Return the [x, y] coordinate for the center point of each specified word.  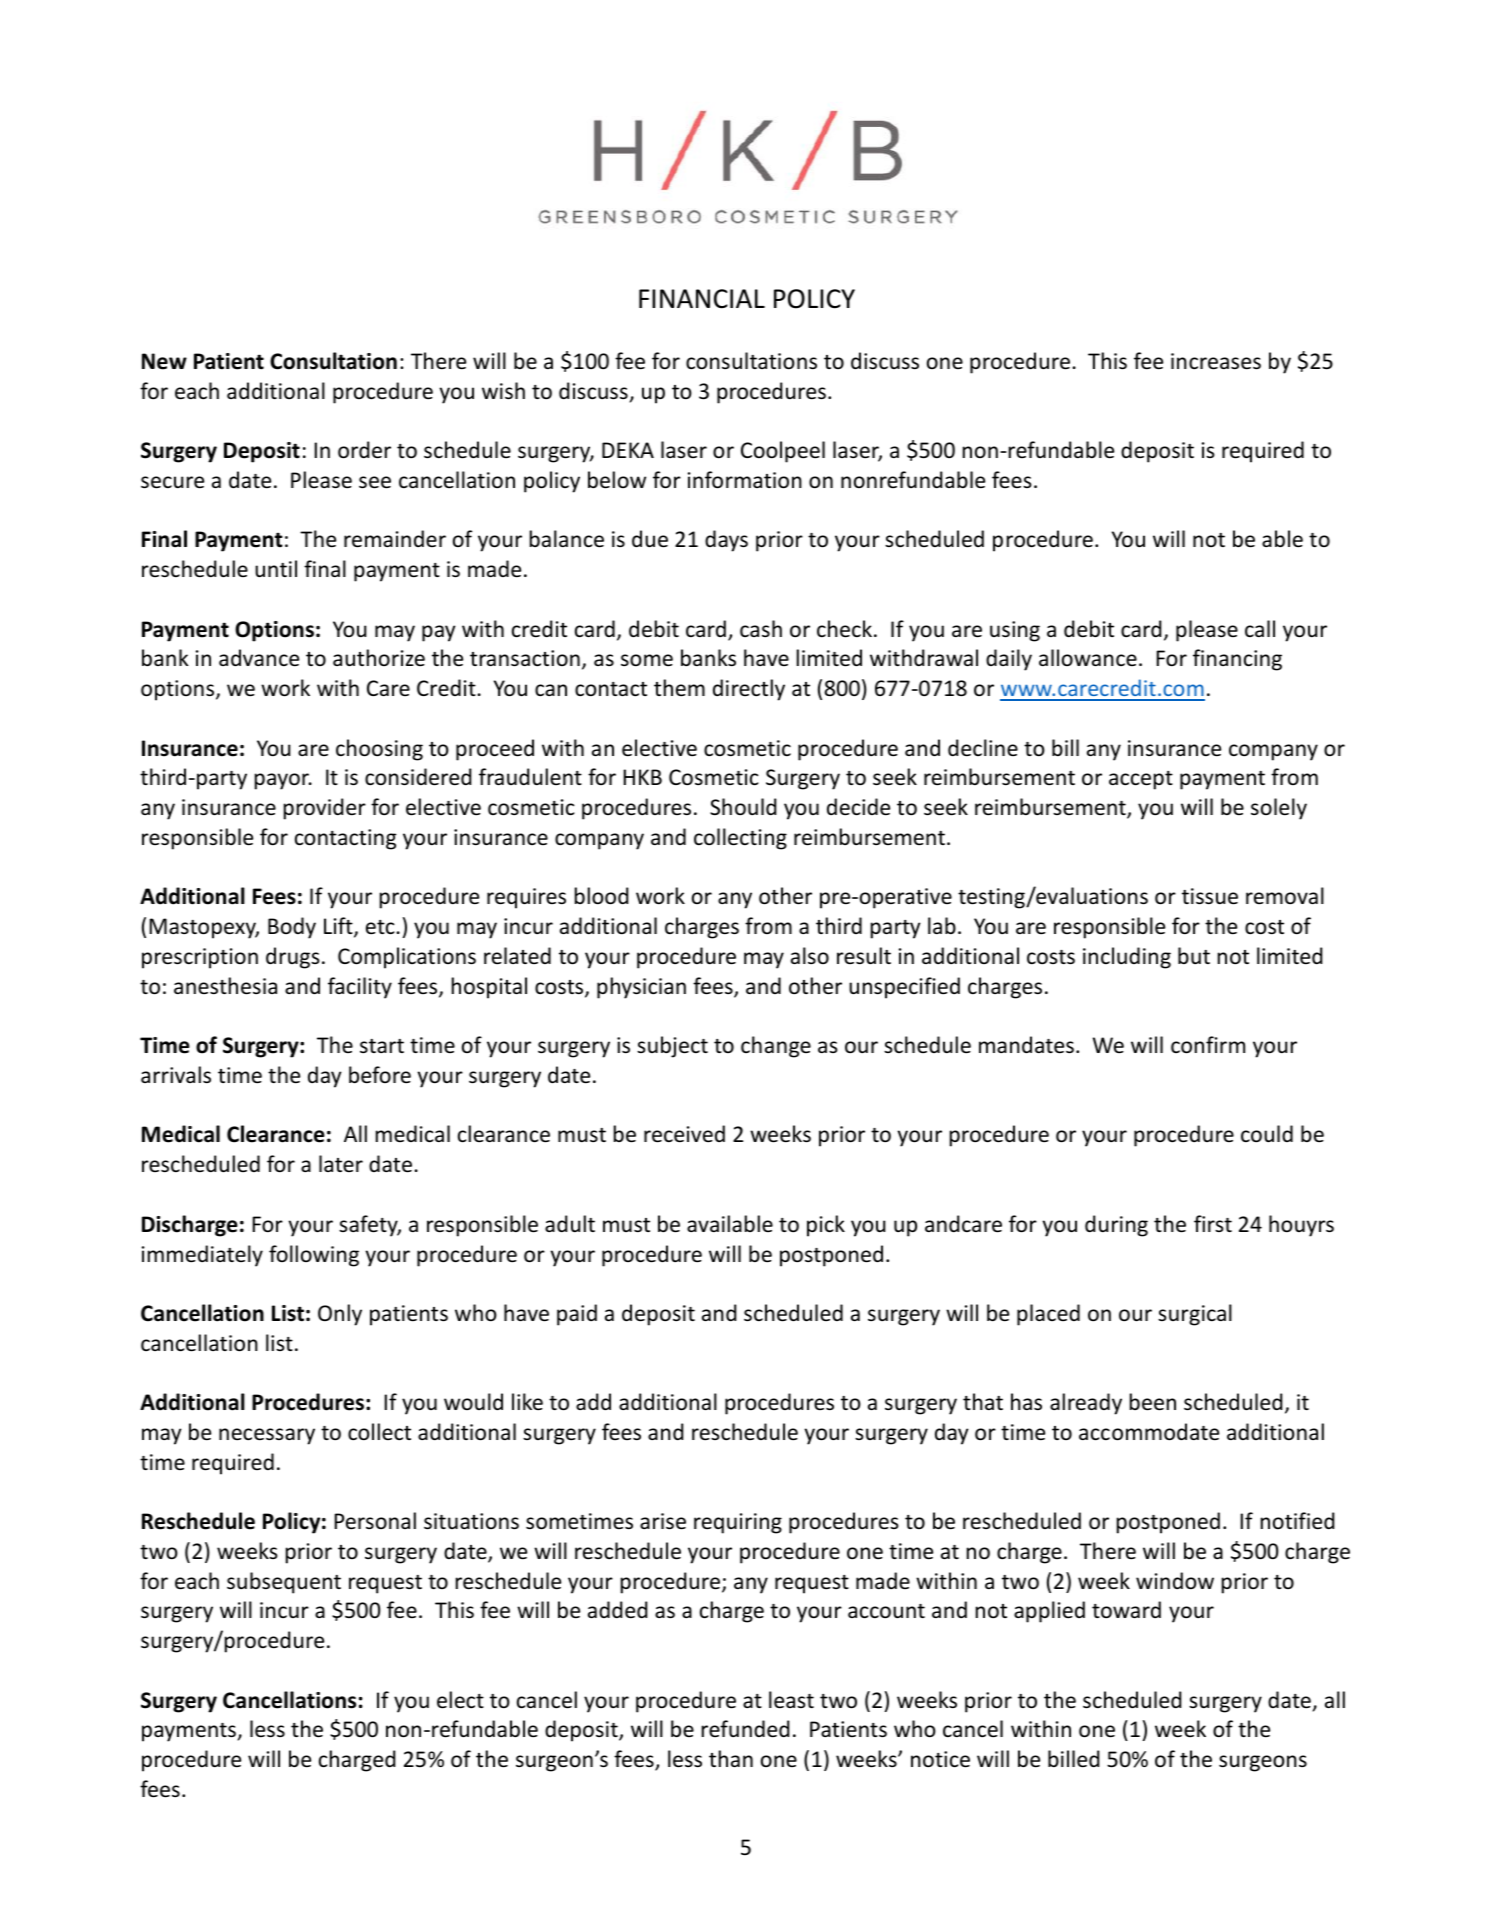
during [1116, 1226]
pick [826, 1226]
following [314, 1256]
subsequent [284, 1583]
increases [1216, 361]
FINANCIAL [702, 299]
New [164, 361]
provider [325, 809]
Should [743, 807]
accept [1141, 780]
